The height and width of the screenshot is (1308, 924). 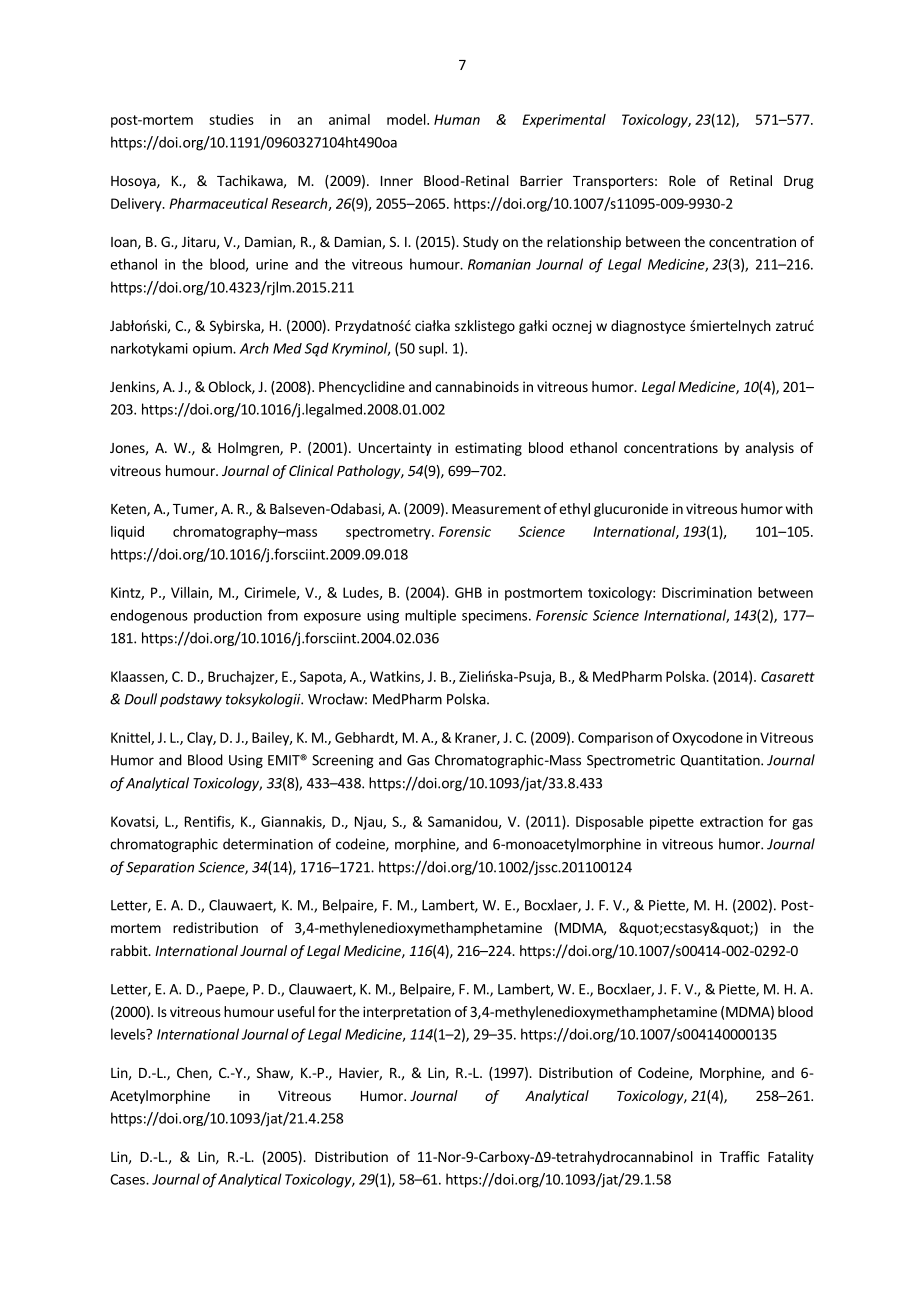 I want to click on Cases, so click(x=128, y=1179).
